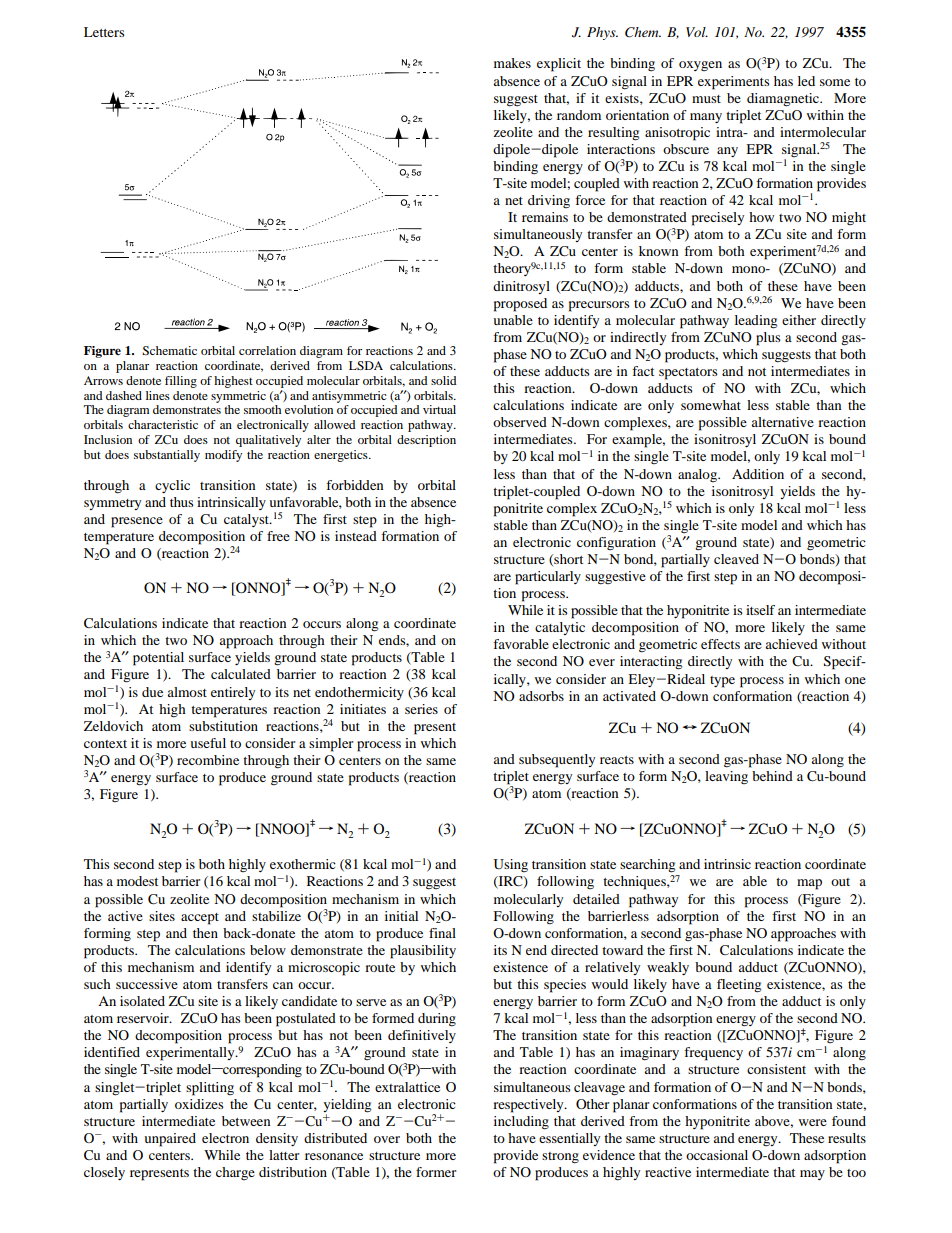 The width and height of the screenshot is (952, 1233). What do you see at coordinates (163, 424) in the screenshot?
I see `characteristic` at bounding box center [163, 424].
